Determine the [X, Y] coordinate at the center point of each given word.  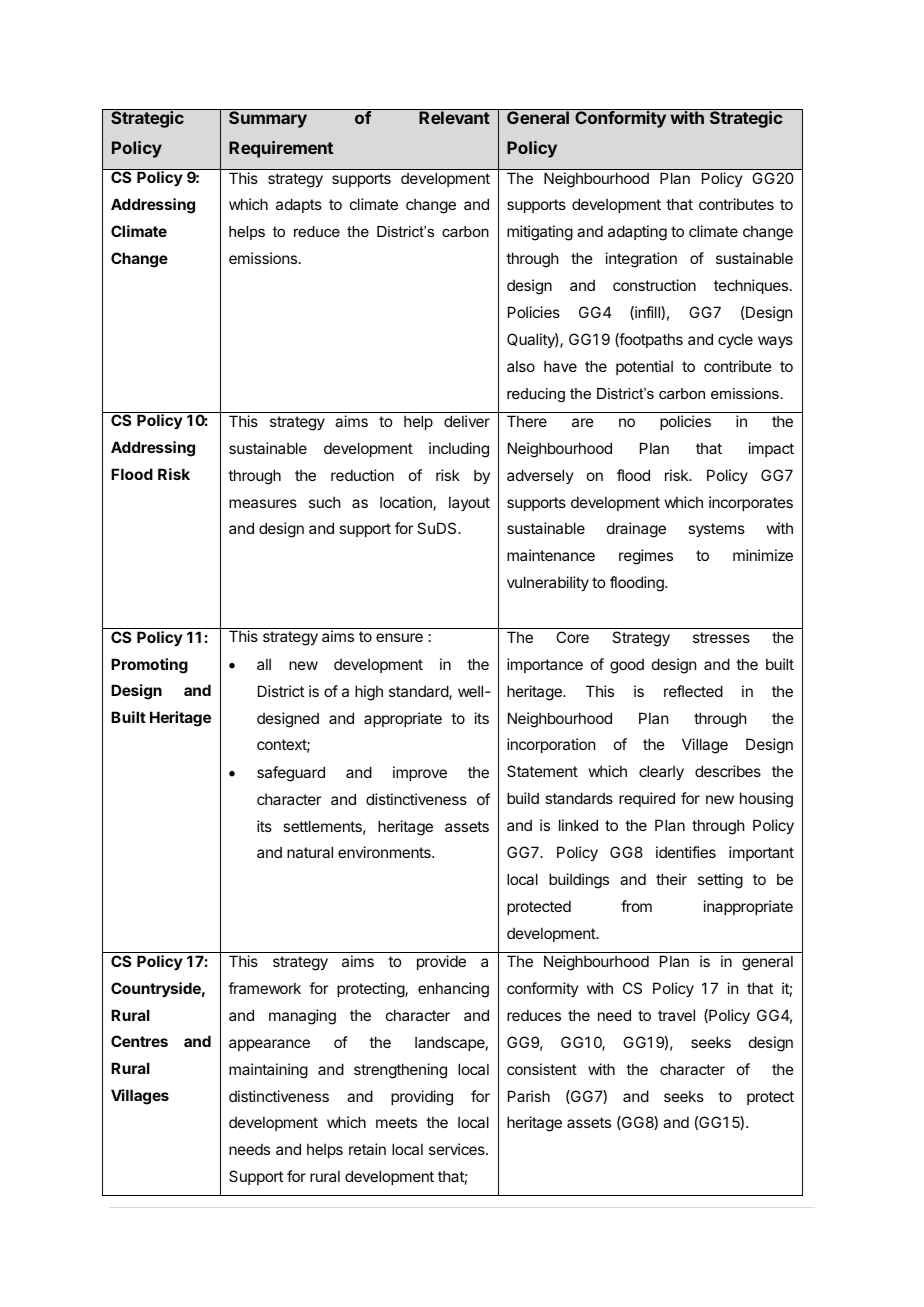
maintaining [268, 1071]
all [264, 664]
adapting [637, 233]
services [458, 1149]
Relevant [454, 117]
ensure [399, 637]
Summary [268, 119]
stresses [721, 637]
